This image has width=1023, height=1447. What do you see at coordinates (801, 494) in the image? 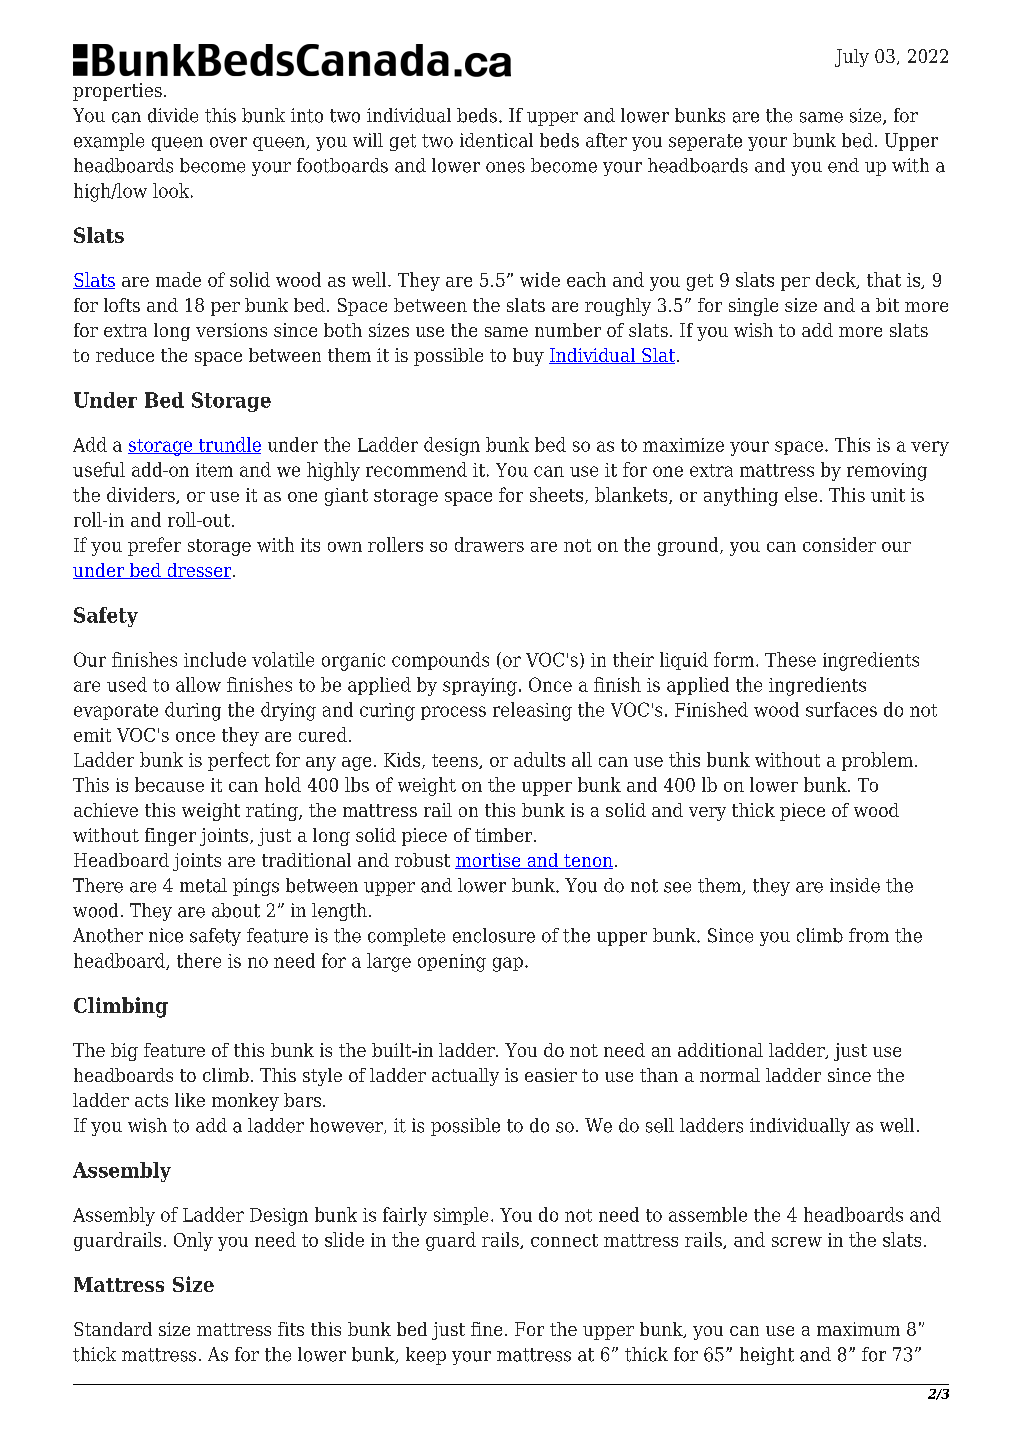
I see `else` at bounding box center [801, 494].
